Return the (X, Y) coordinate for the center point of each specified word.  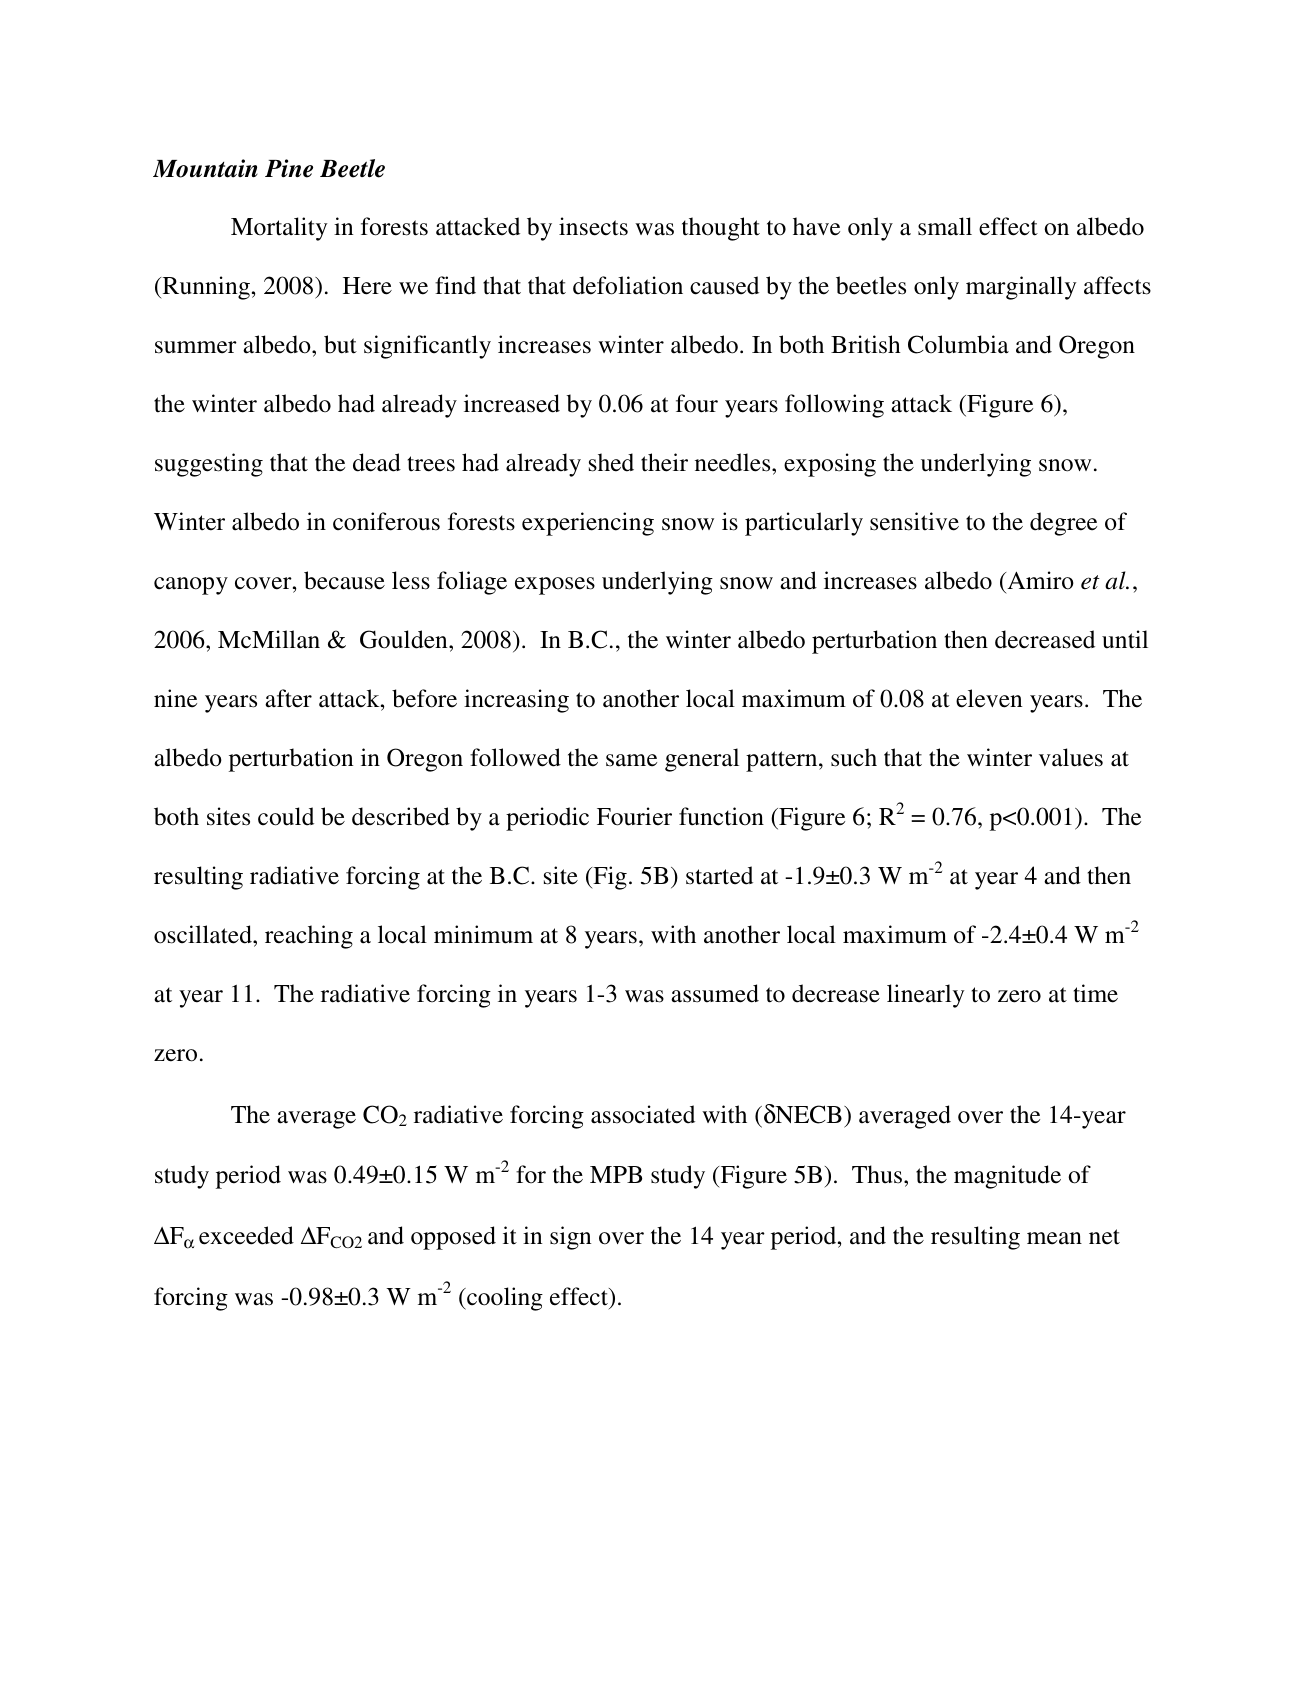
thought (721, 229)
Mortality (279, 229)
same (631, 760)
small (945, 226)
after (288, 698)
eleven (989, 698)
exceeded (246, 1235)
